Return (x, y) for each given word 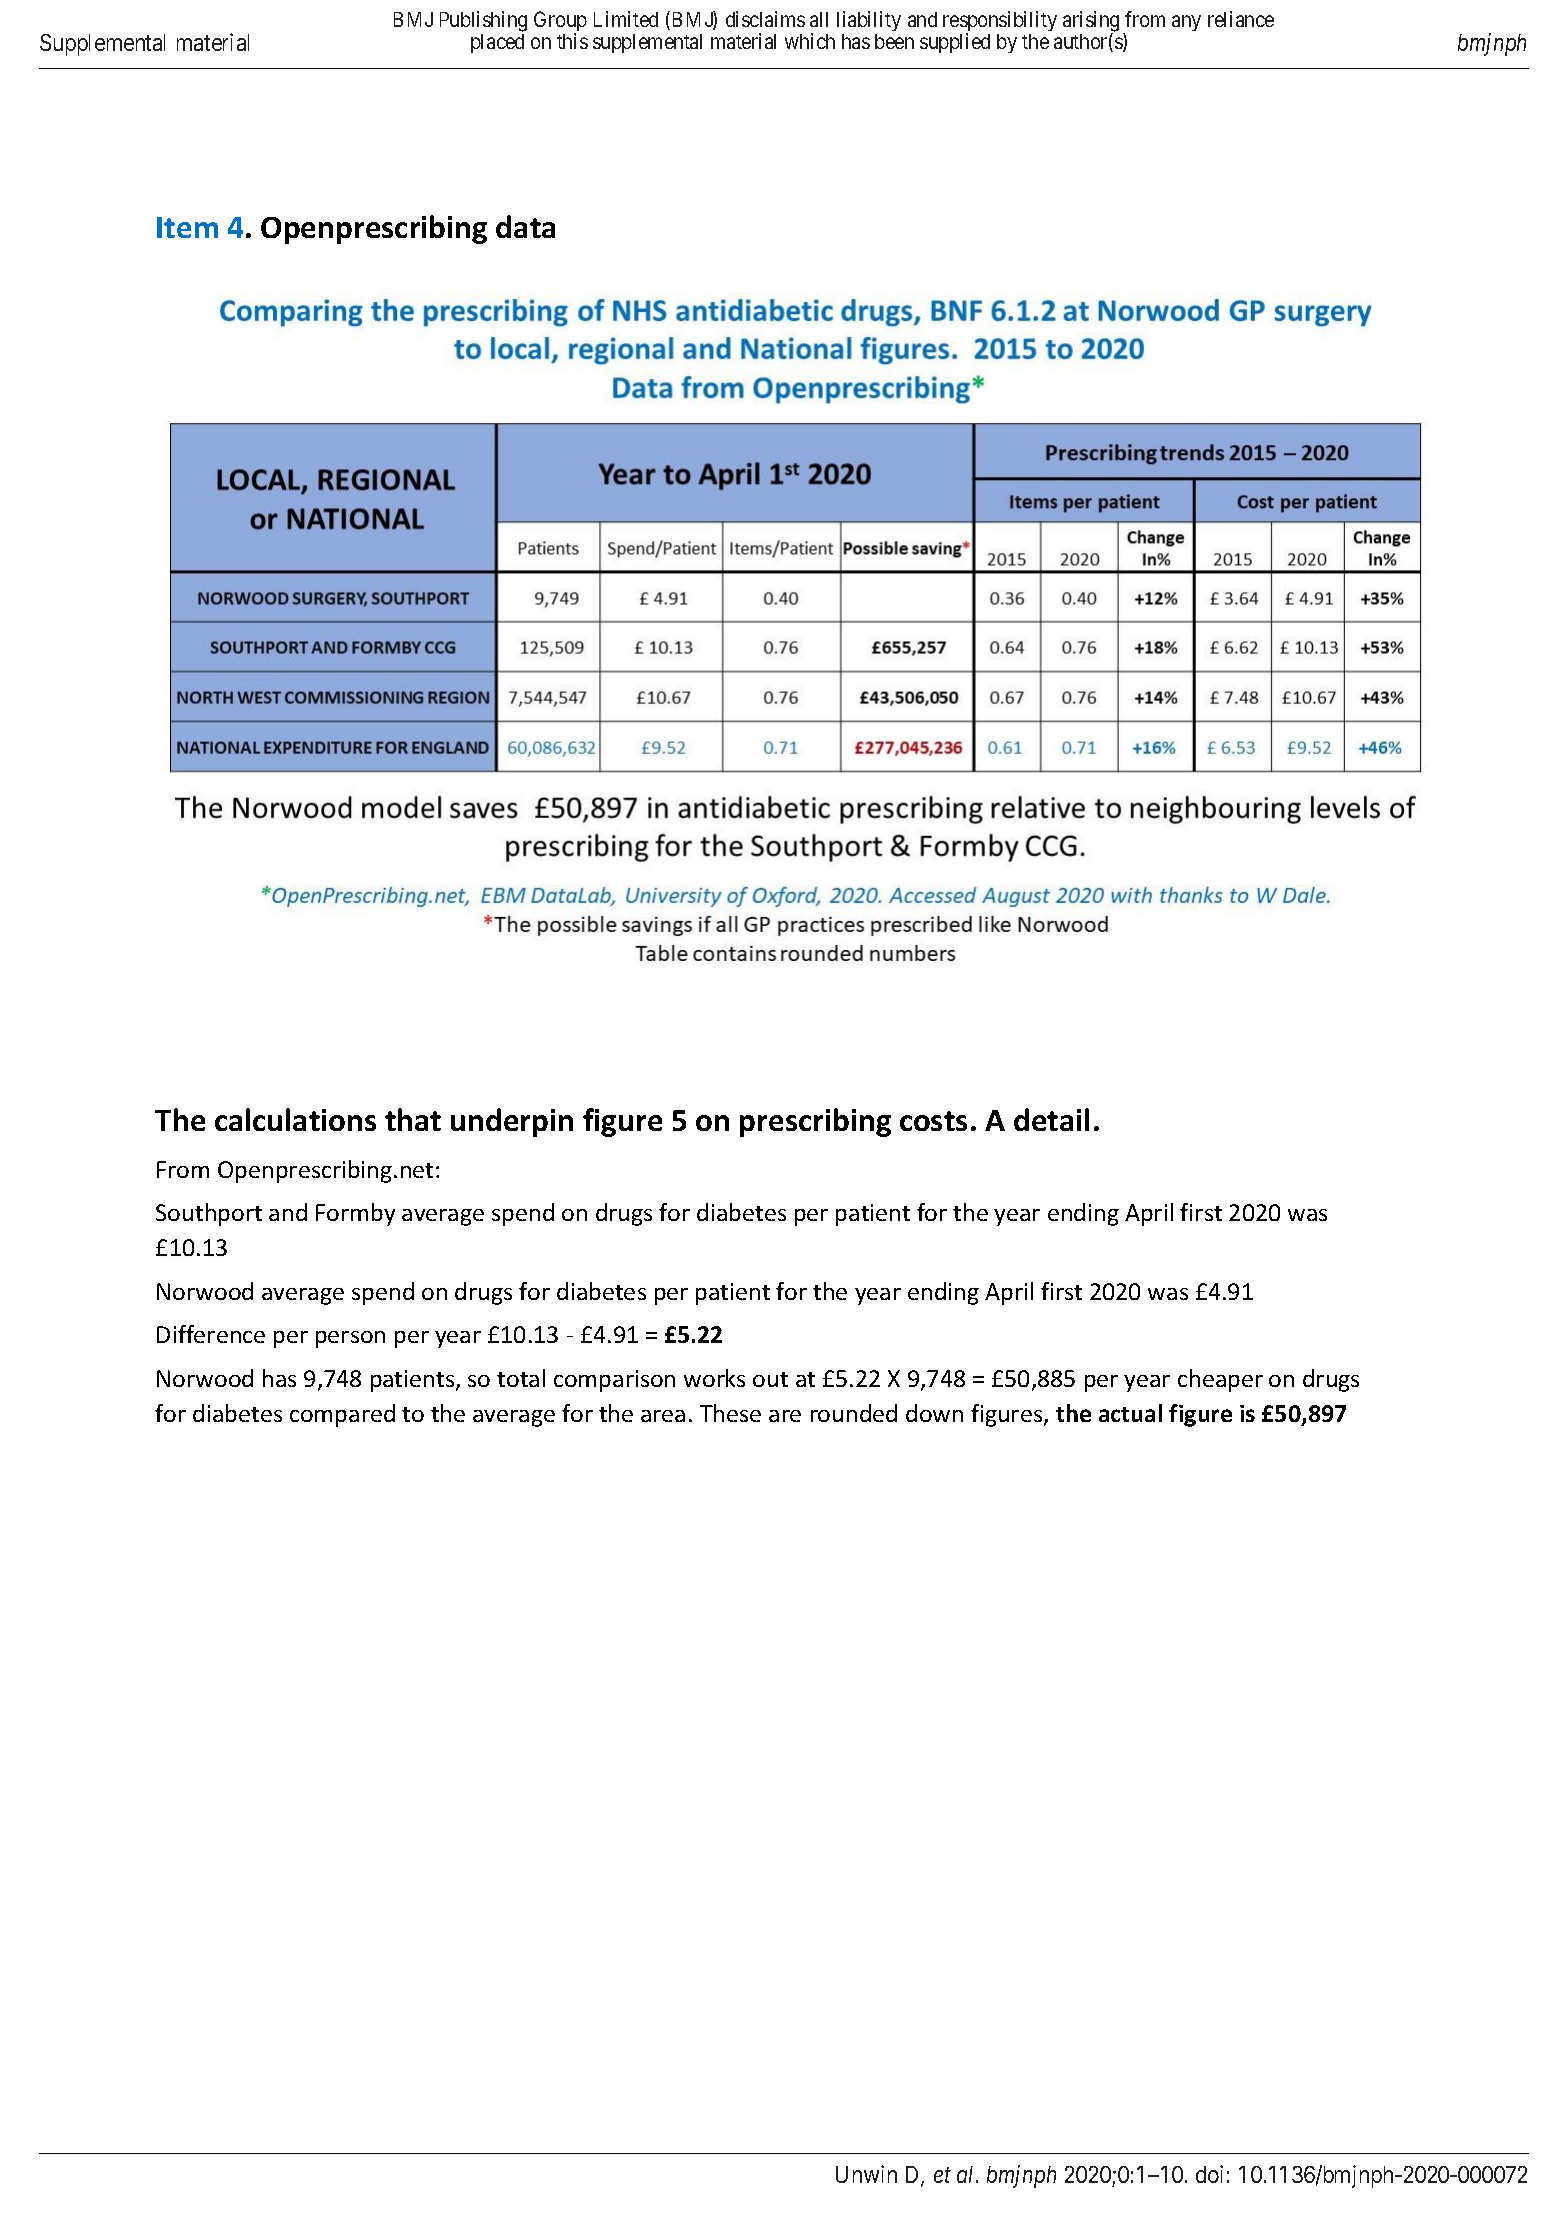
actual (1130, 1413)
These (730, 1413)
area (663, 1416)
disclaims (765, 19)
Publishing (483, 21)
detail (1051, 1119)
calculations (295, 1119)
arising (1091, 22)
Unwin (866, 2174)
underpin (512, 1122)
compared (342, 1415)
